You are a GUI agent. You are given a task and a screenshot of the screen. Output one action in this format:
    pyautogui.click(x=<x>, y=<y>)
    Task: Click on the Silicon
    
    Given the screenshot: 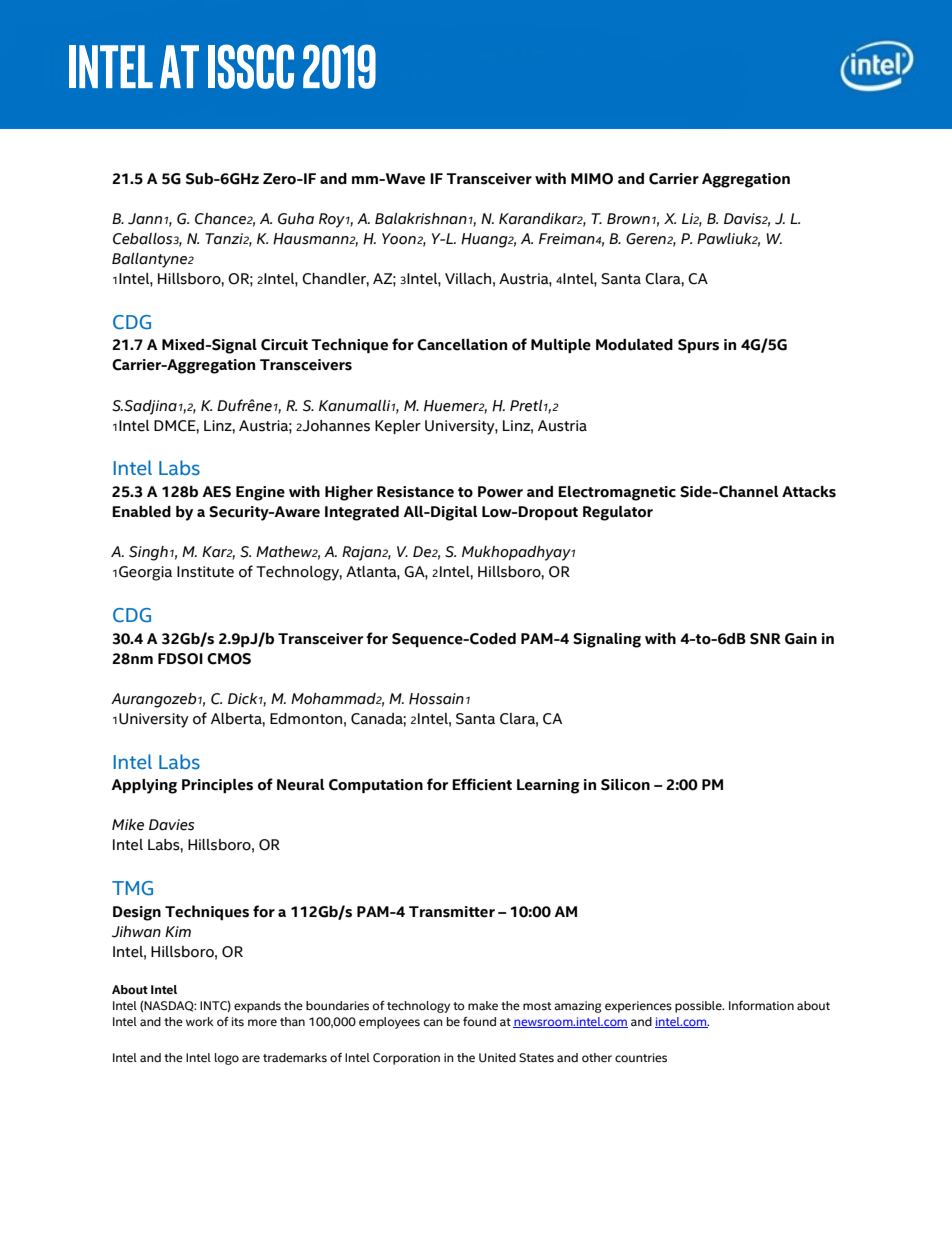 What is the action you would take?
    pyautogui.click(x=625, y=785)
